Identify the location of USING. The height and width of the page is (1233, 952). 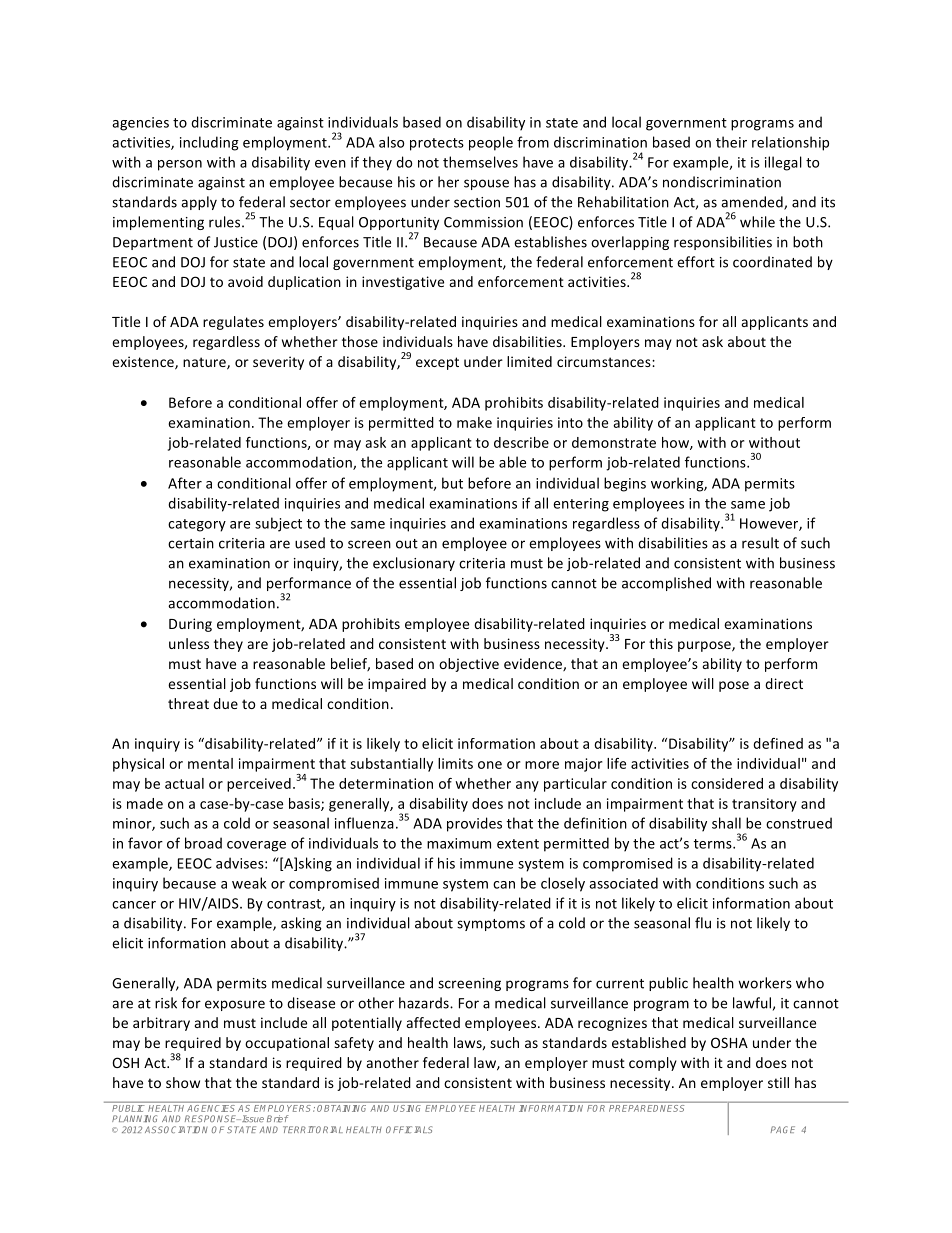
(408, 1107).
